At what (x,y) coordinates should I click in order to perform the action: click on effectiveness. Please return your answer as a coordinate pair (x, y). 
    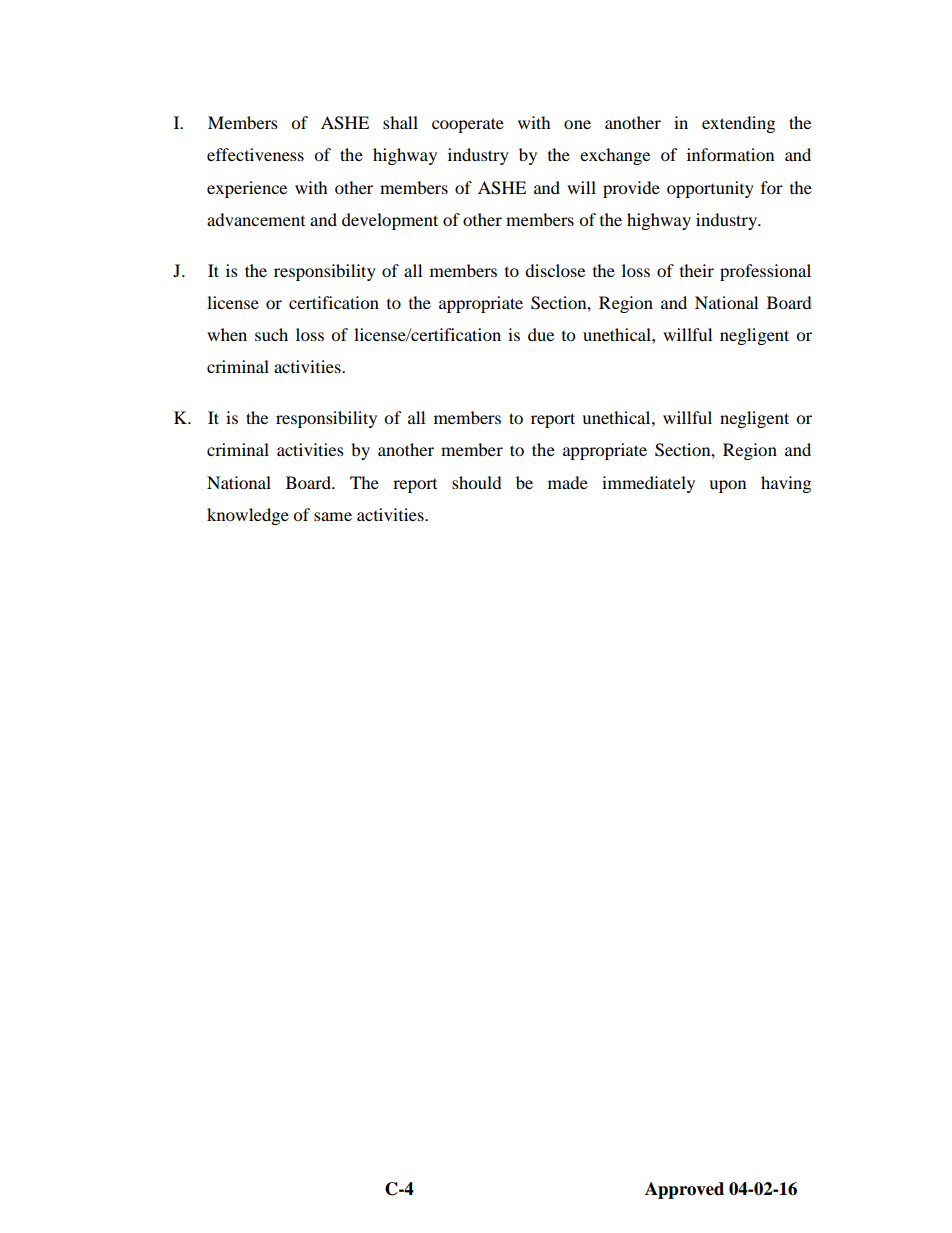
    Looking at the image, I should click on (255, 154).
